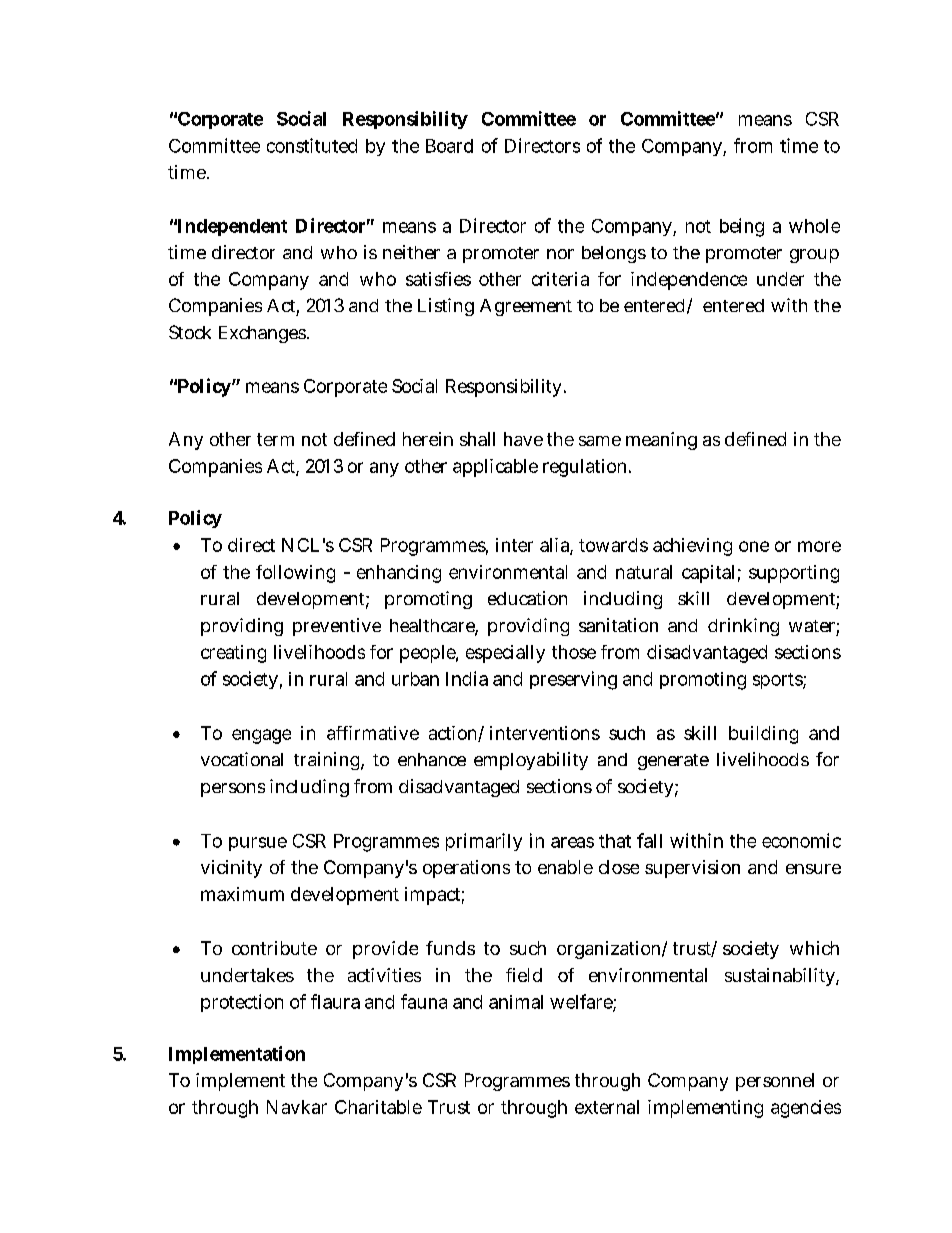 Image resolution: width=952 pixels, height=1233 pixels. I want to click on one, so click(754, 546).
